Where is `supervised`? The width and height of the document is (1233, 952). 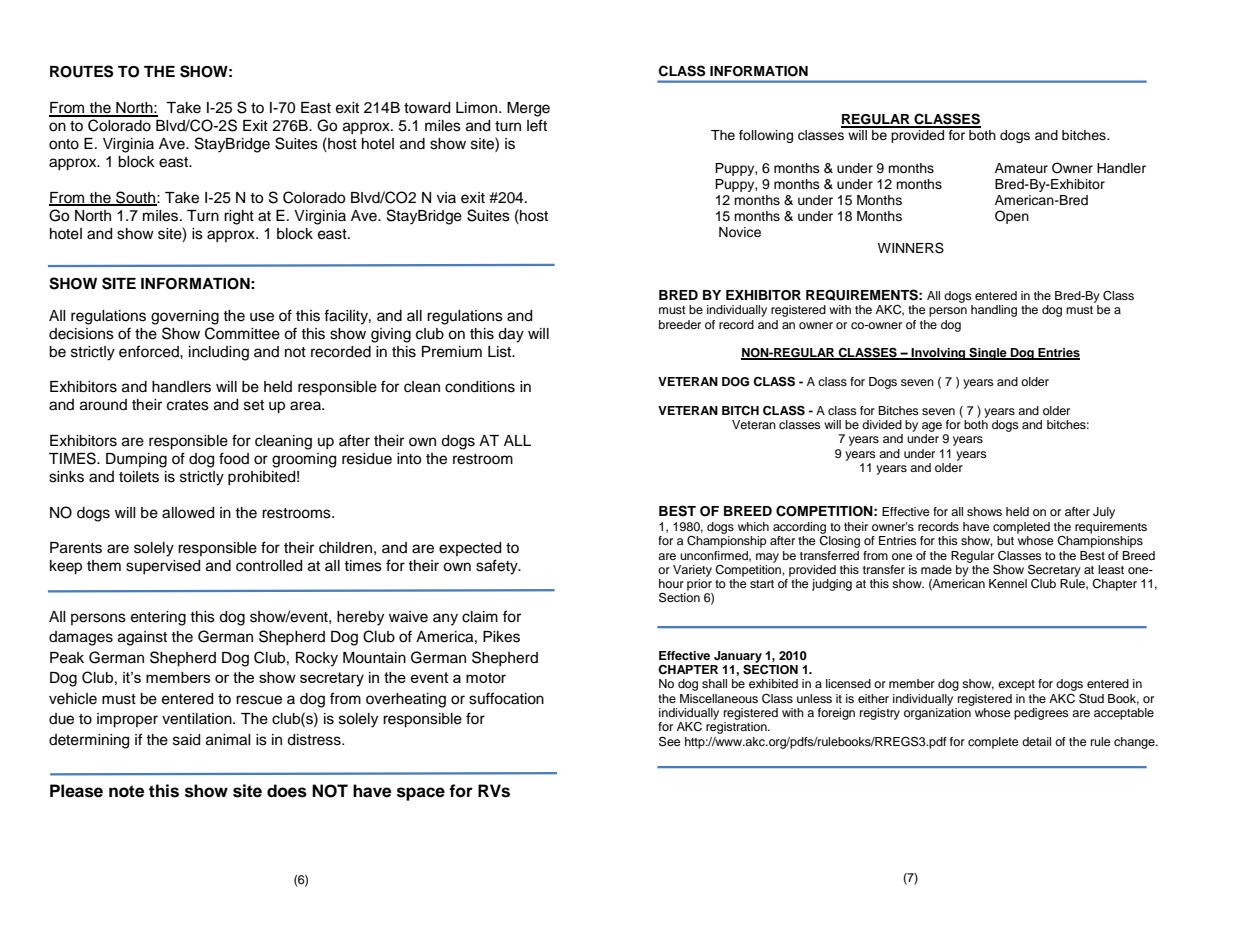
supervised is located at coordinates (163, 567).
